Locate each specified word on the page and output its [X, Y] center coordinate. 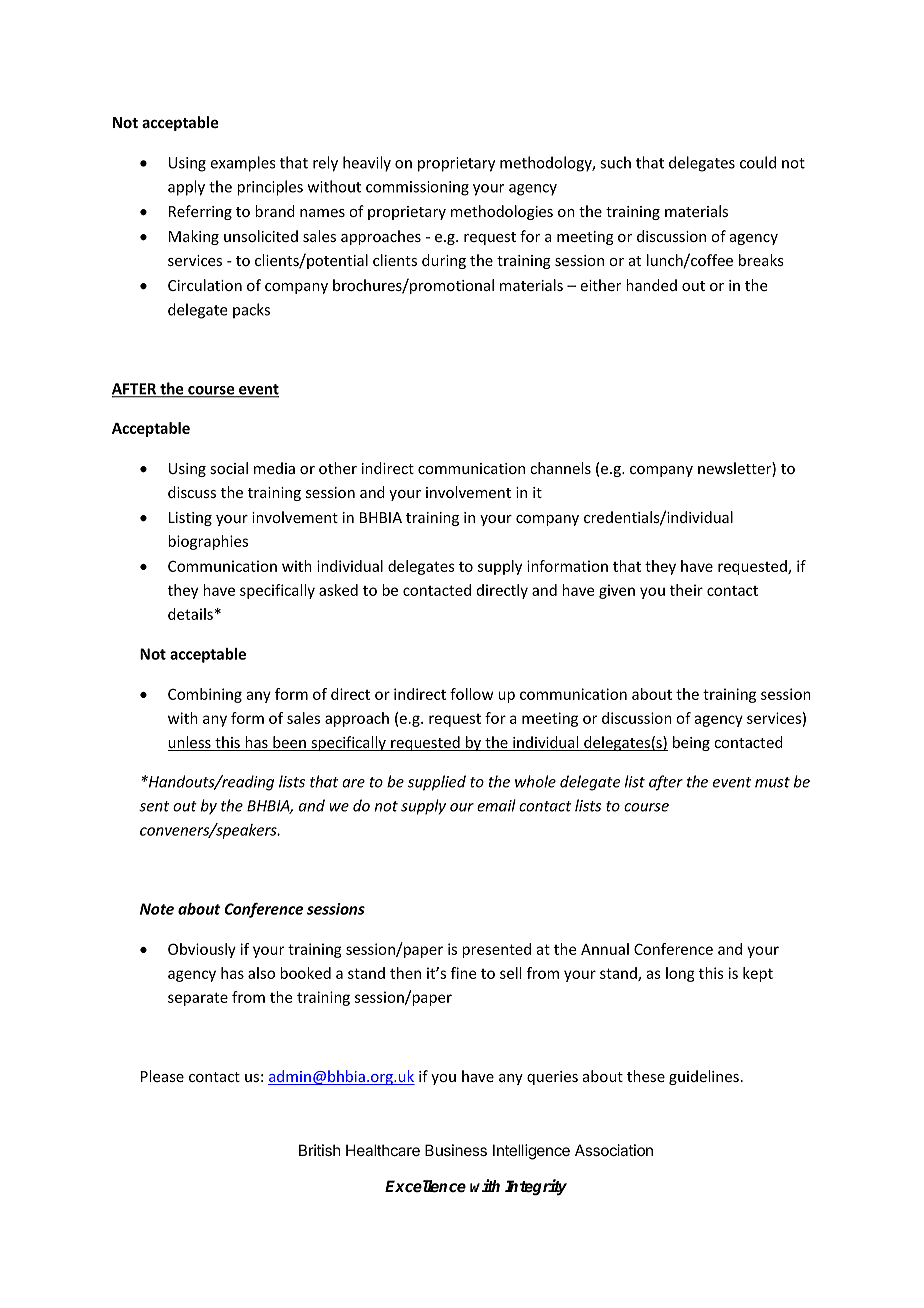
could [758, 162]
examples [242, 164]
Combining [205, 695]
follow [471, 694]
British [320, 1150]
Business [456, 1150]
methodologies [502, 212]
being [691, 743]
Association [614, 1150]
